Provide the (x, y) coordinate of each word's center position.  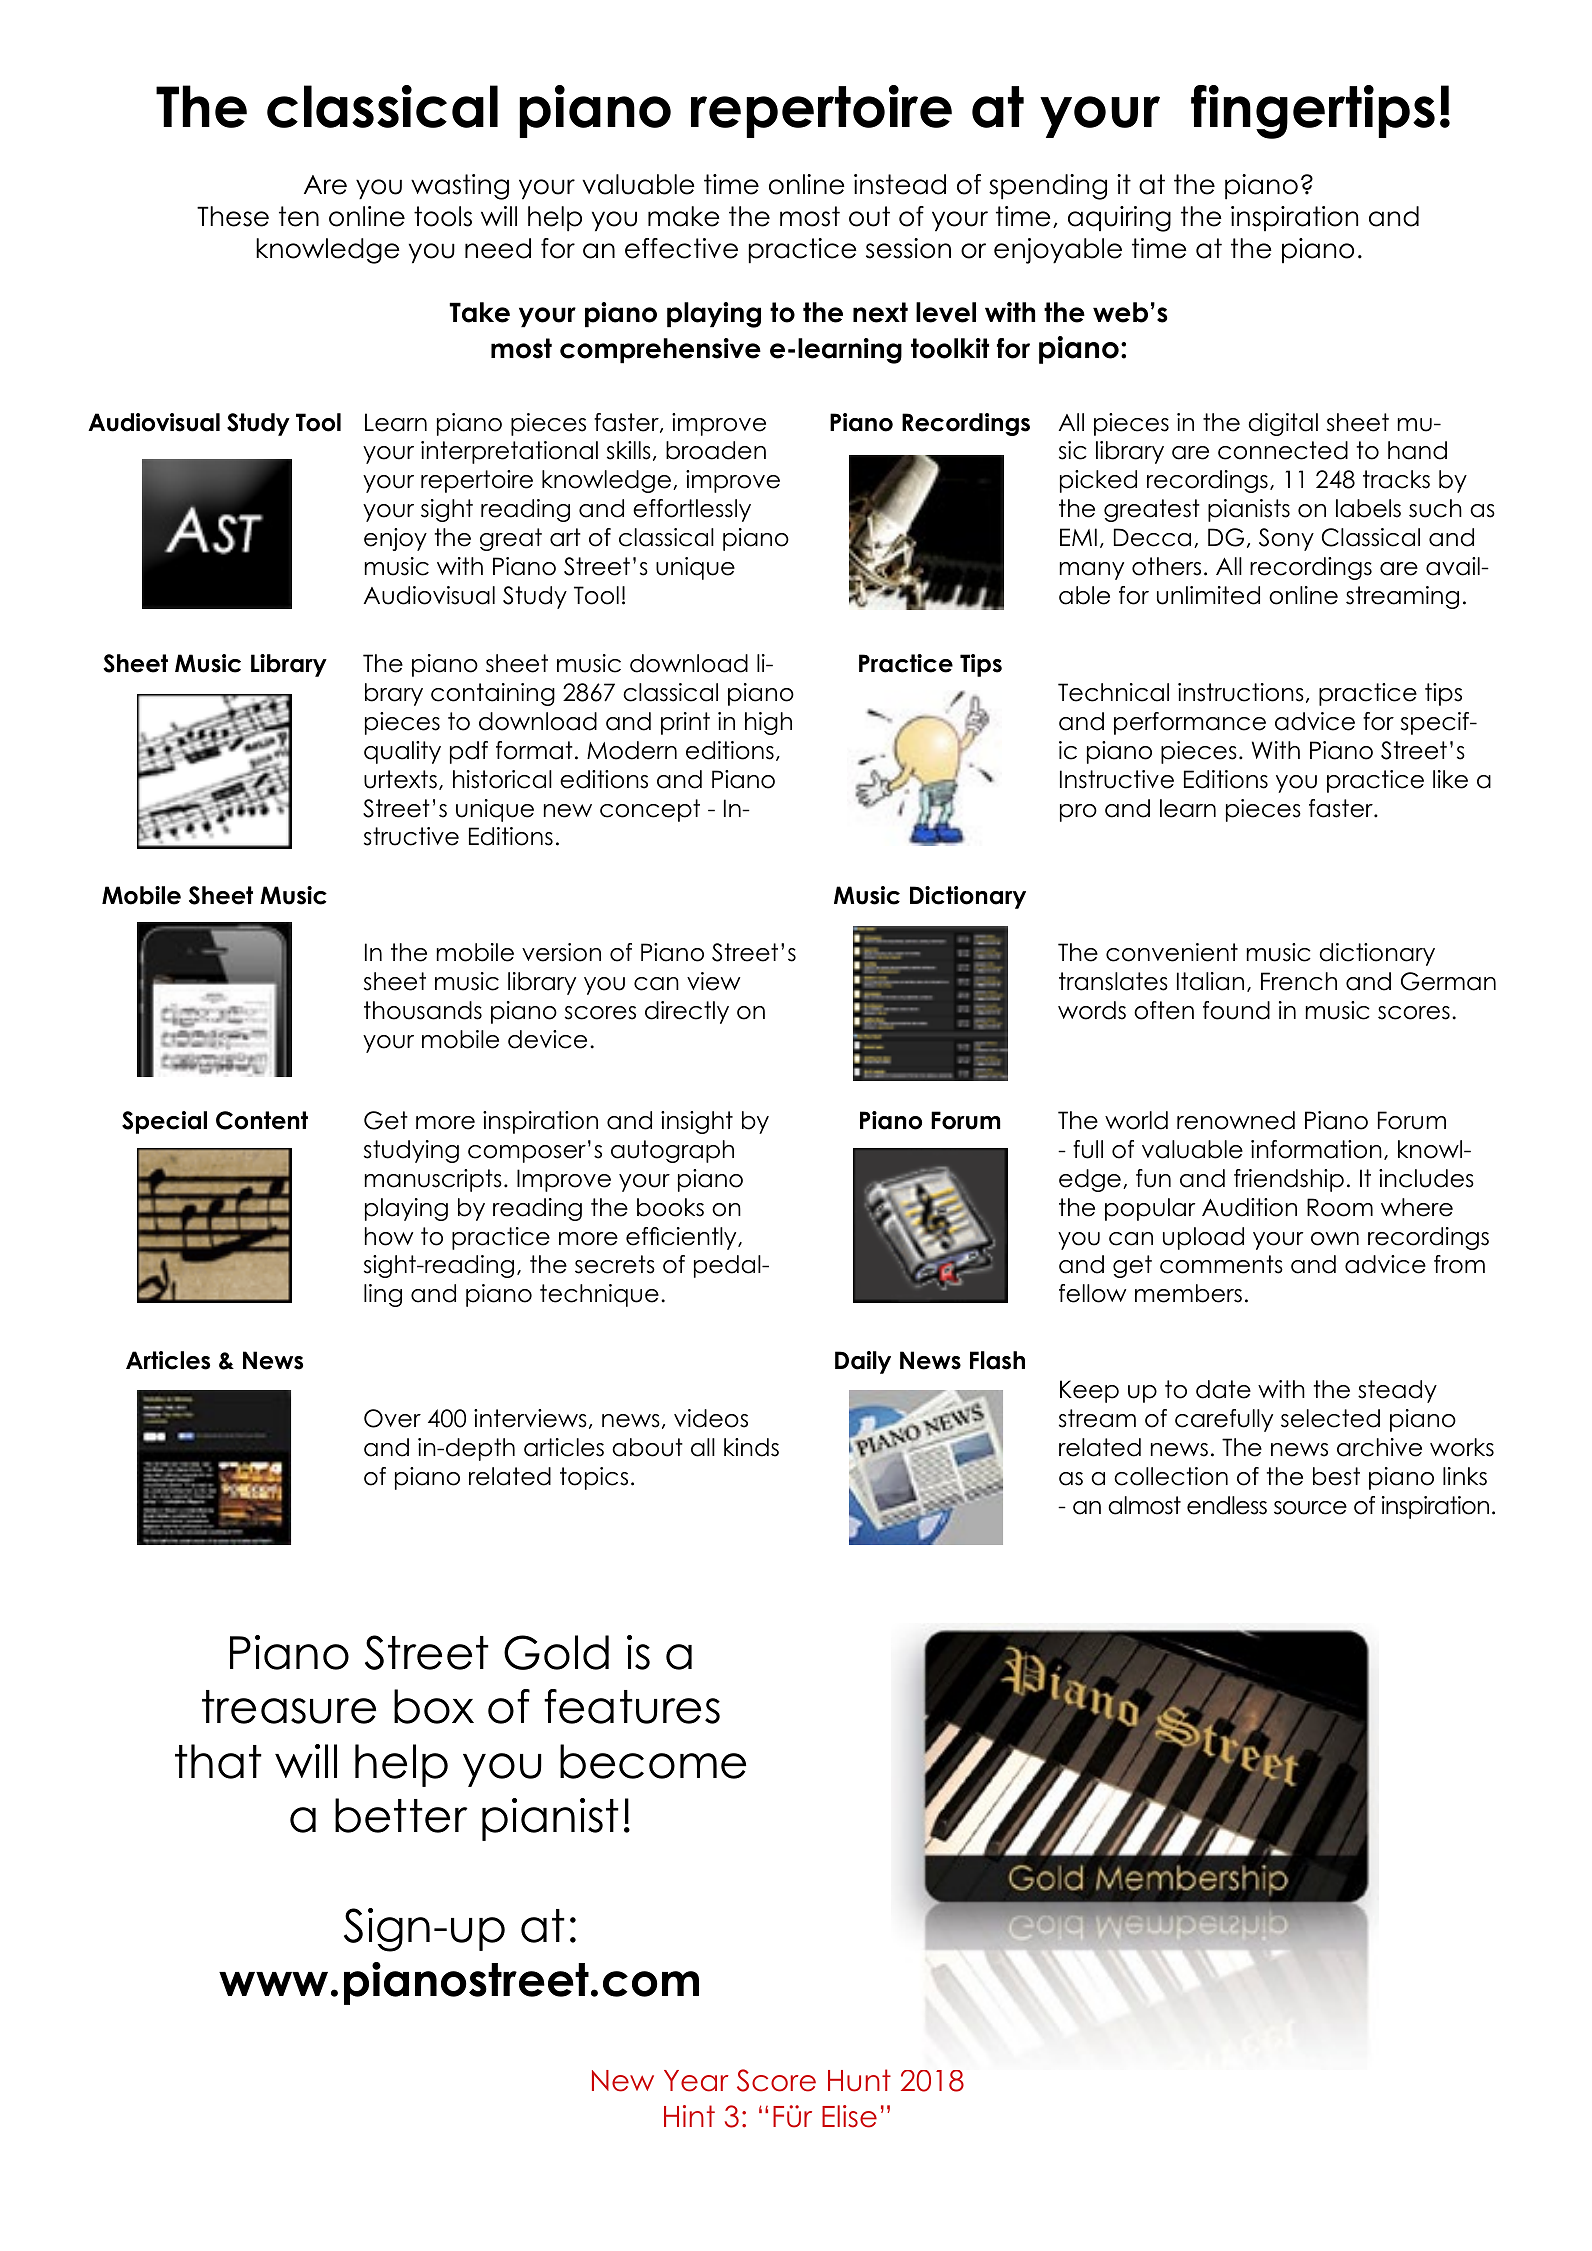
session (908, 248)
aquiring (1119, 219)
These (233, 216)
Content (262, 1120)
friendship (1289, 1180)
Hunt (859, 2080)
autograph (672, 1151)
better (401, 1815)
